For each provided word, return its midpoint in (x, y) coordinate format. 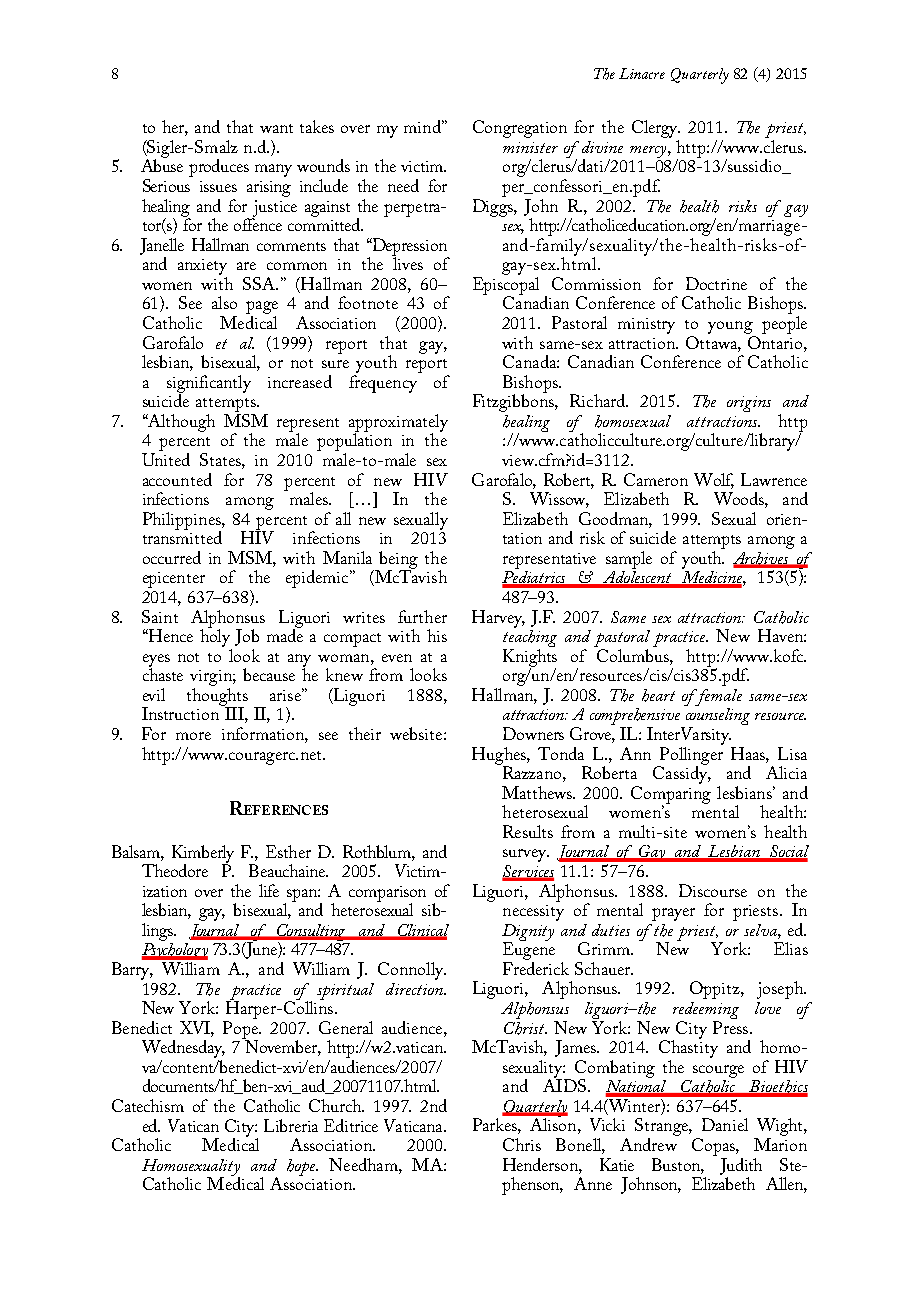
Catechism (148, 1105)
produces (219, 168)
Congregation (520, 129)
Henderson (541, 1164)
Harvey (498, 619)
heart (658, 695)
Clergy (656, 130)
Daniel (725, 1124)
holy (215, 637)
